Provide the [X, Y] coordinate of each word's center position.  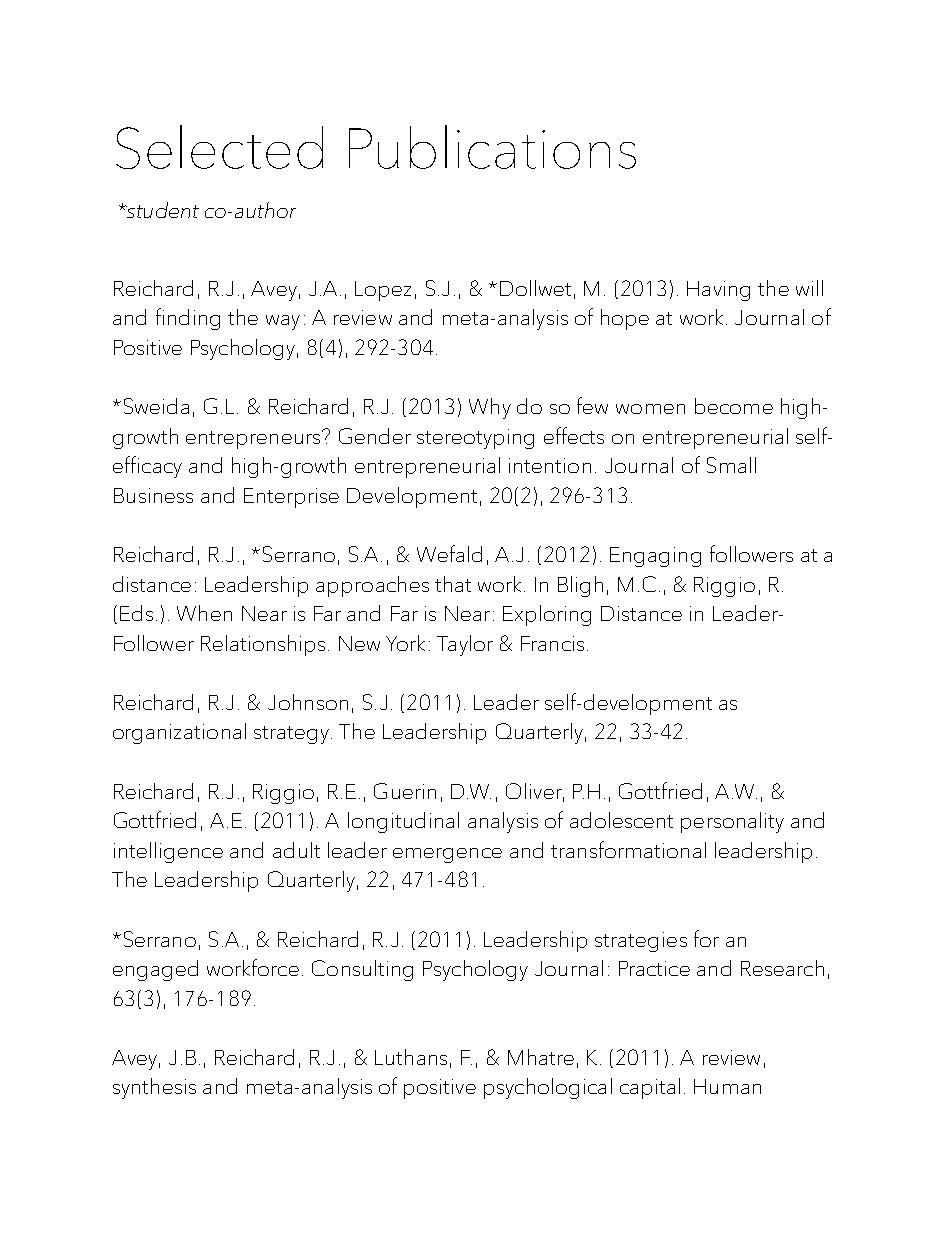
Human [727, 1086]
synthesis [154, 1088]
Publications [492, 147]
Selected [219, 147]
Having [718, 291]
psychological [548, 1088]
